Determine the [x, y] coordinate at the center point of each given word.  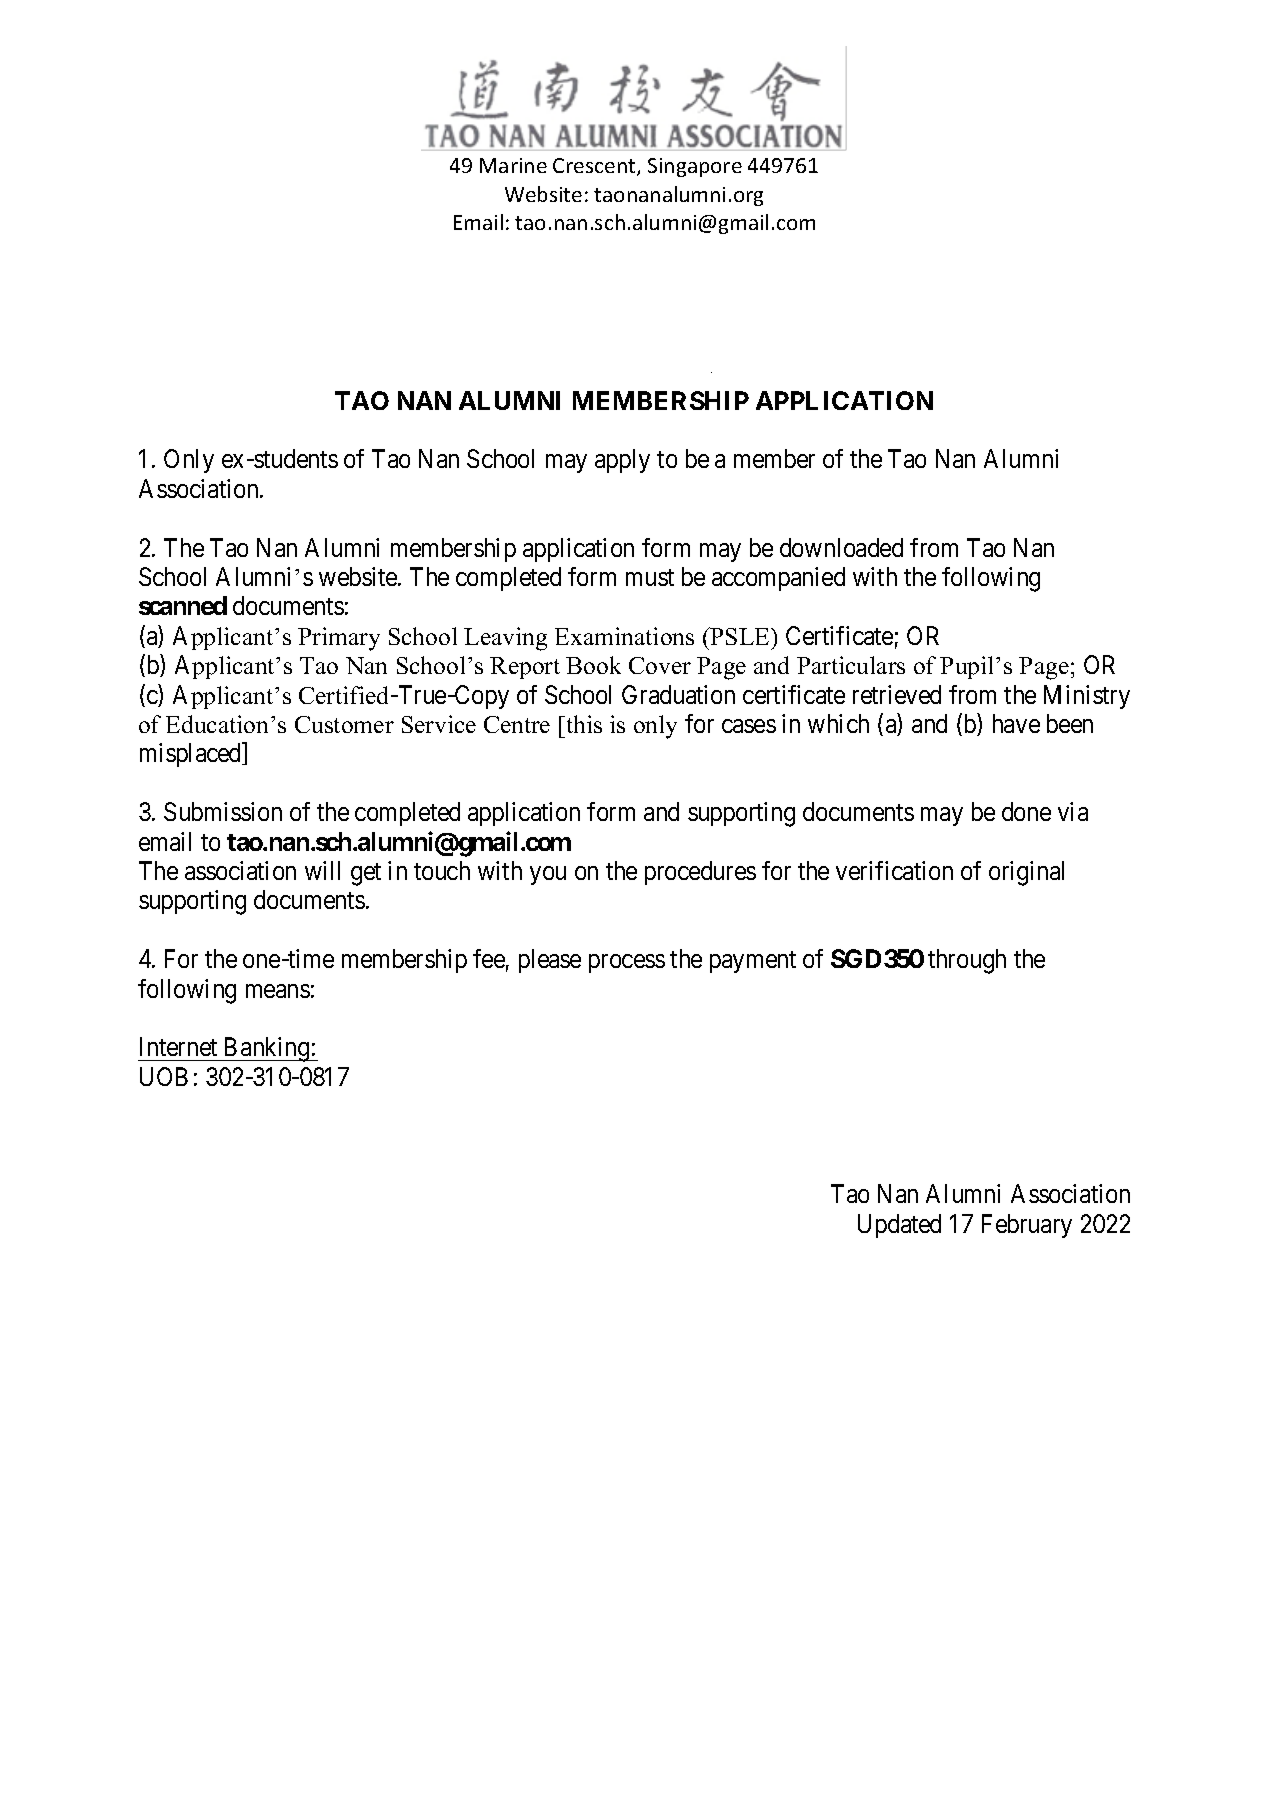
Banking [267, 1049]
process [627, 964]
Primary [339, 639]
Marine [513, 165]
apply [622, 461]
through [967, 961]
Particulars [851, 665]
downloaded [841, 547]
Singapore [695, 167]
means [278, 991]
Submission [223, 811]
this [583, 724]
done [1026, 811]
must [650, 577]
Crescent [595, 167]
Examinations [624, 636]
